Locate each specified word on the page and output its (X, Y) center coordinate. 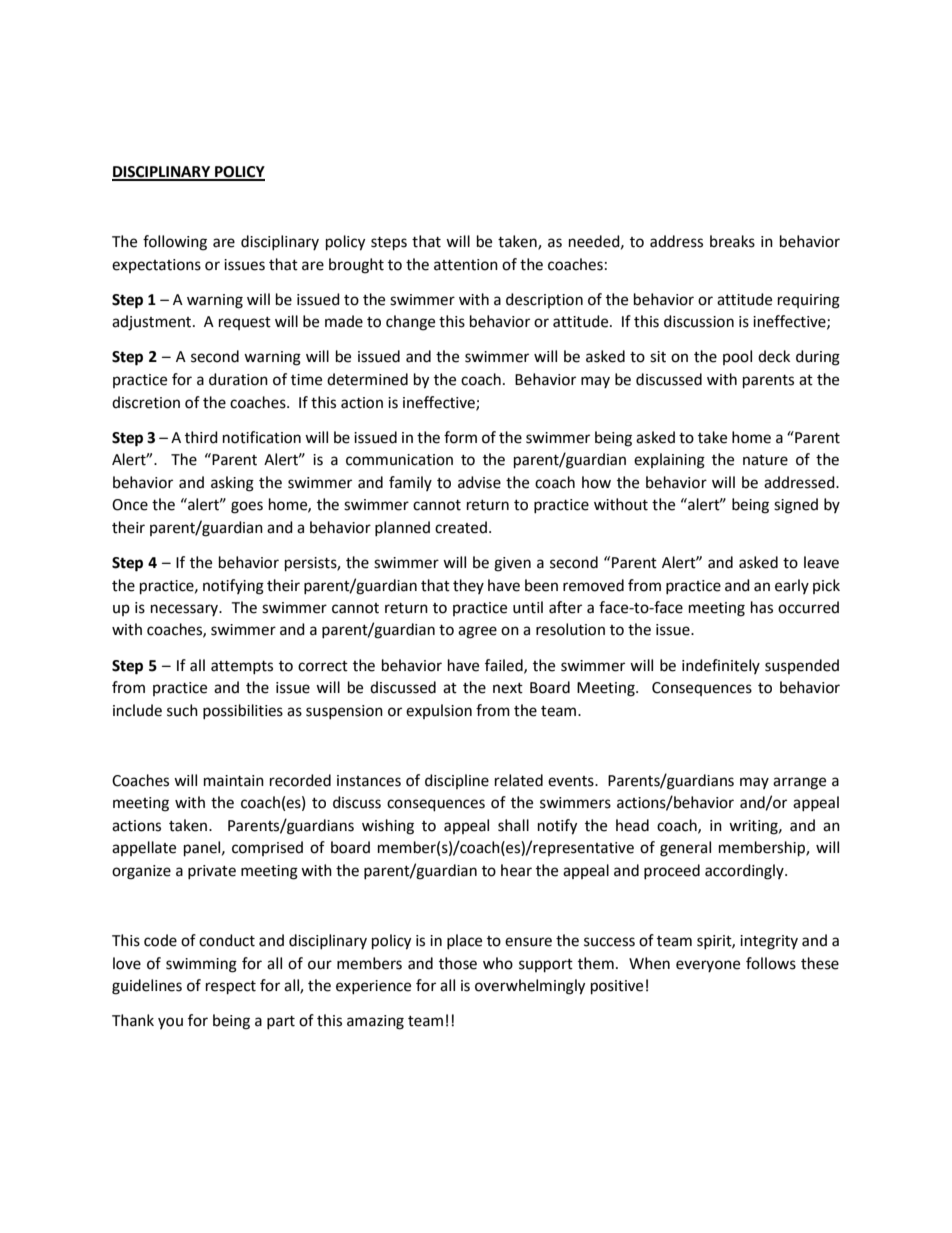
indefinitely (721, 666)
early (792, 586)
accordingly (745, 872)
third (201, 437)
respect (231, 988)
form (460, 437)
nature (765, 460)
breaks (732, 241)
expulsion (439, 711)
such (182, 710)
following (175, 243)
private (212, 872)
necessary (186, 610)
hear (516, 870)
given (512, 564)
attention (466, 265)
